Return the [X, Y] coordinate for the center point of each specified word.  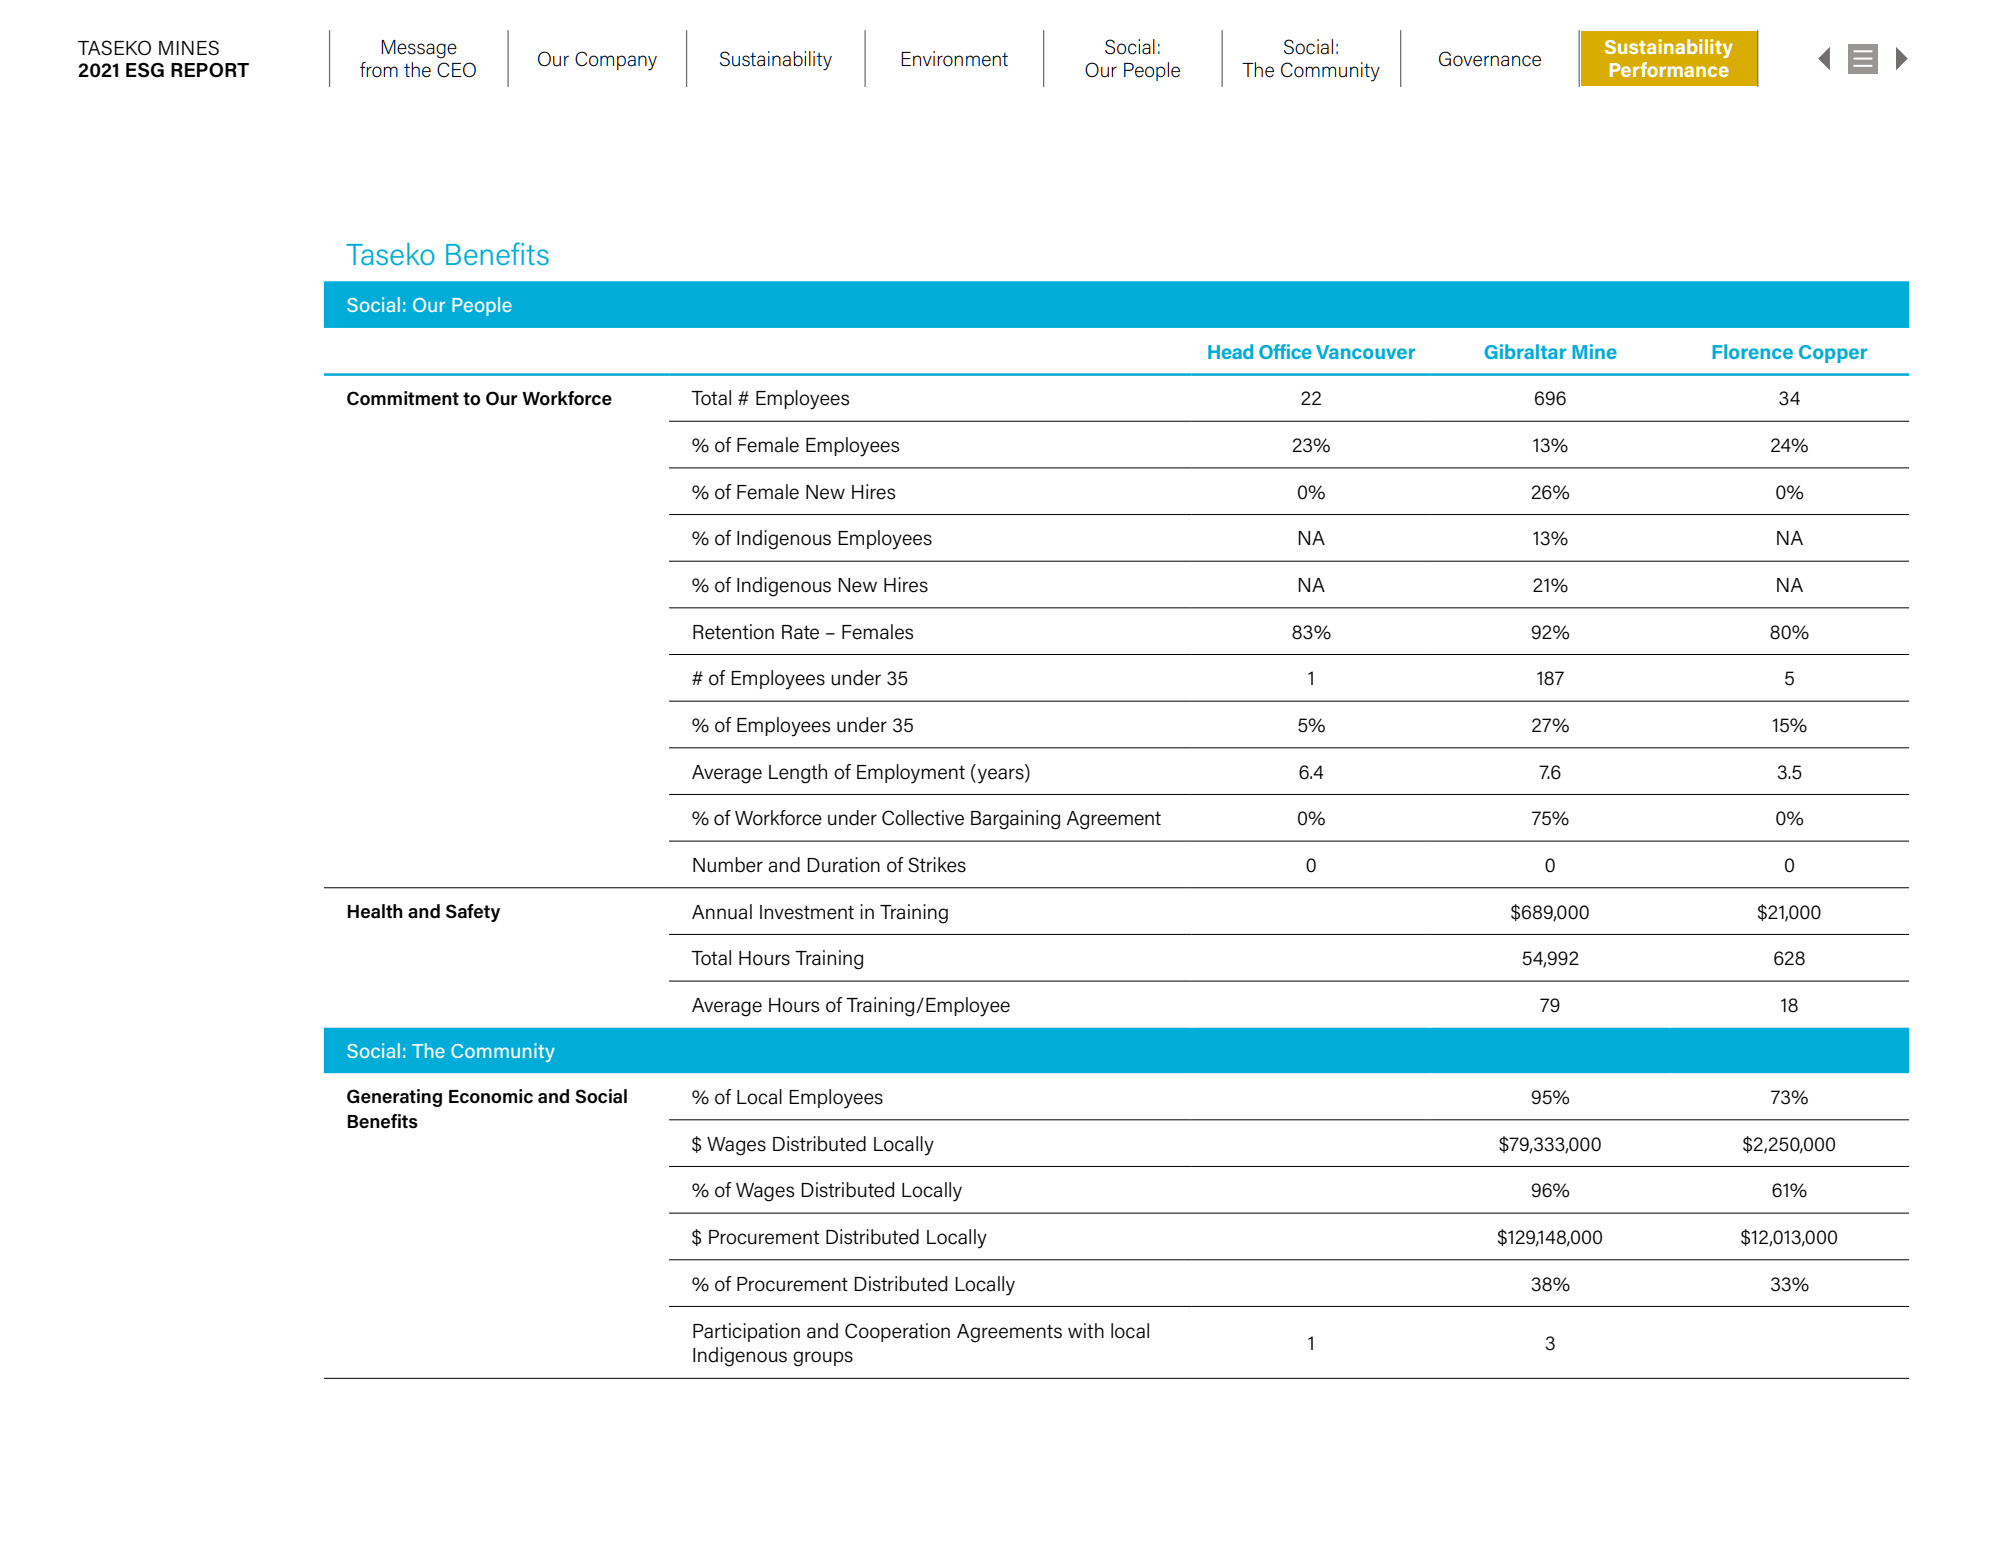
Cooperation [897, 1332]
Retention [733, 632]
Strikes [937, 865]
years [1002, 776]
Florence [1752, 351]
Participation [746, 1332]
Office [1285, 351]
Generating [394, 1098]
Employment [911, 774]
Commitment [403, 398]
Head [1230, 351]
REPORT [210, 70]
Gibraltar [1525, 351]
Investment [807, 912]
